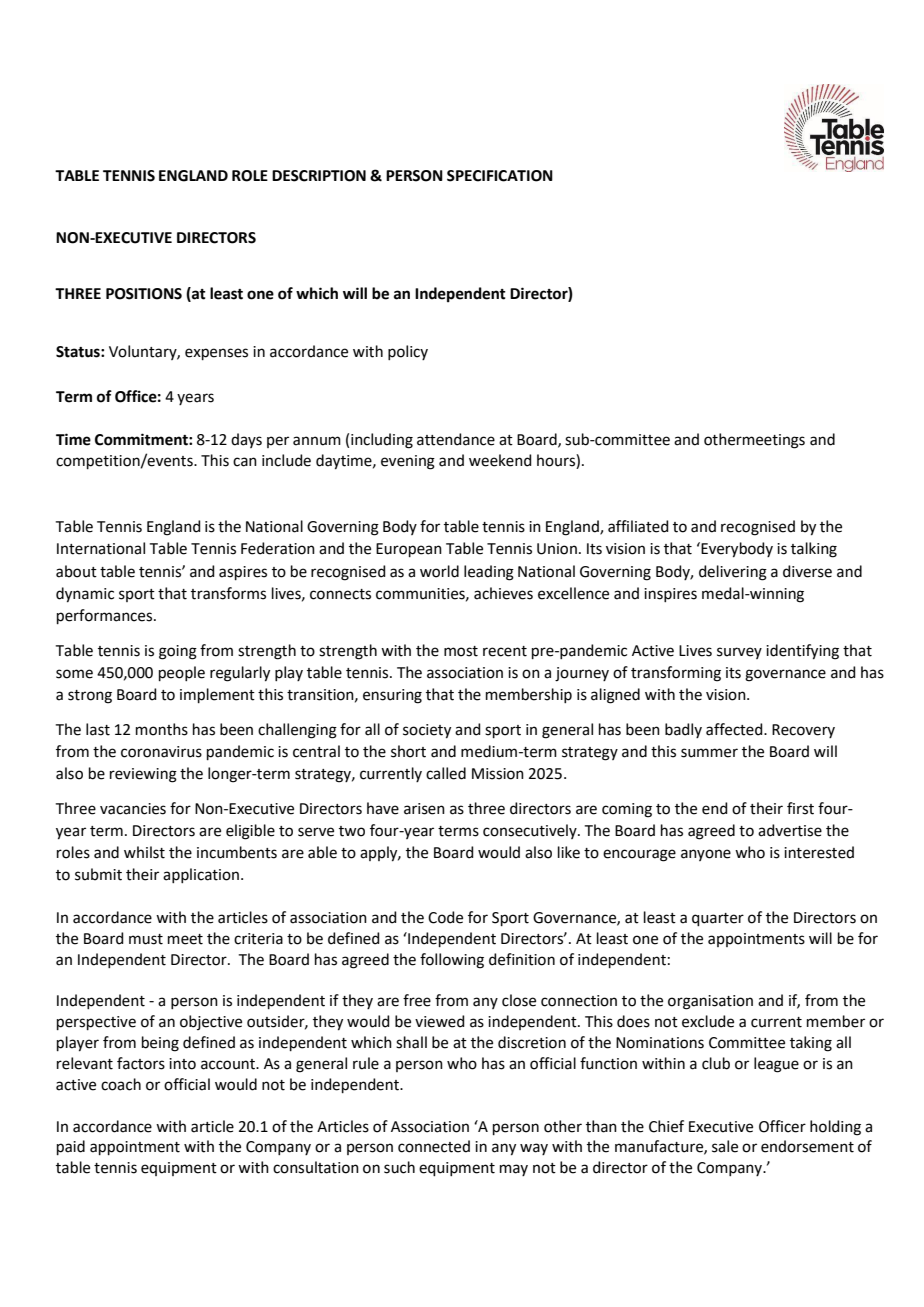 Image resolution: width=924 pixels, height=1307 pixels. I want to click on SPECIFICATION, so click(500, 176).
